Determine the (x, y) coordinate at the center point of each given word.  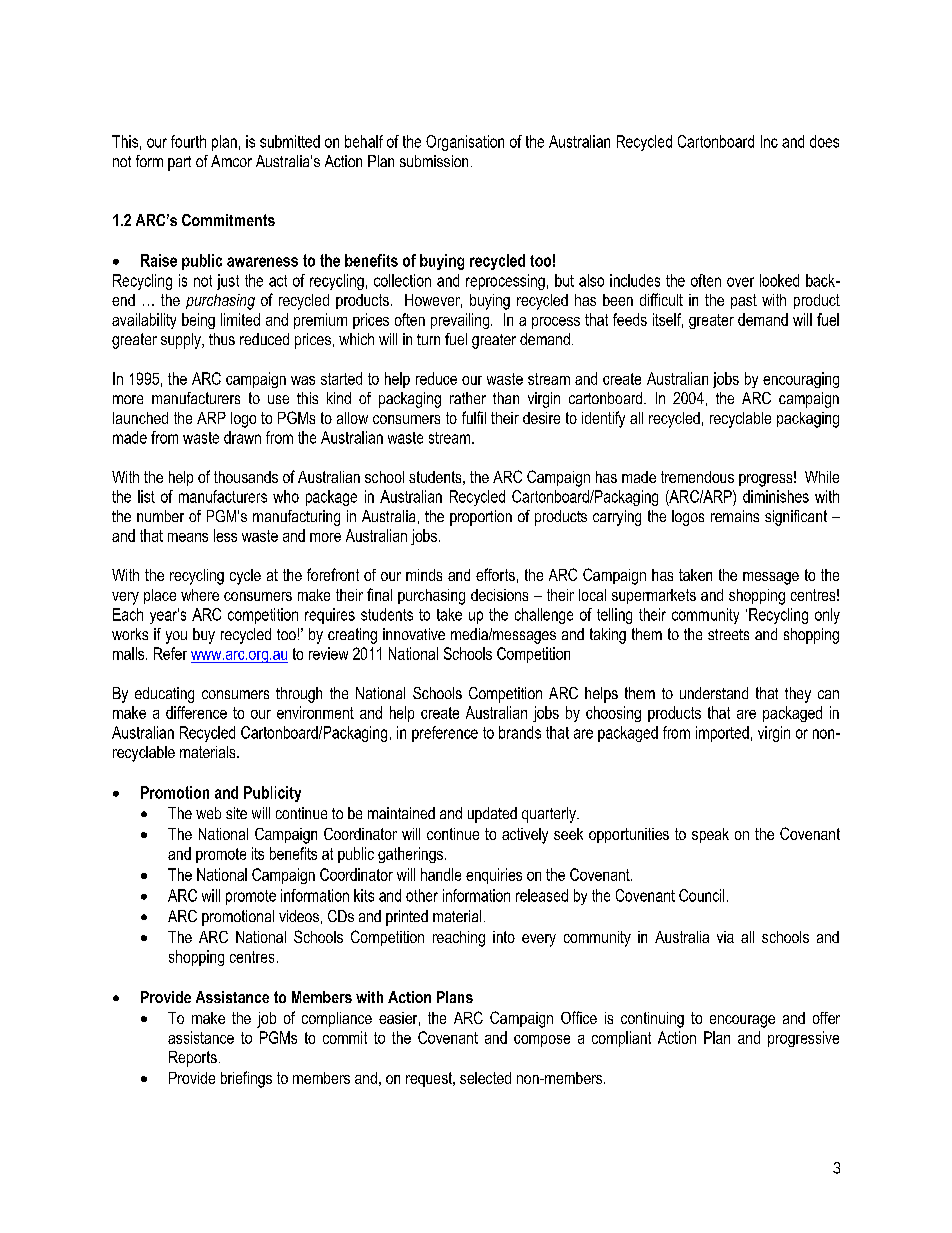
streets (728, 634)
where (200, 595)
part (179, 163)
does (824, 141)
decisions (499, 595)
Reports (193, 1059)
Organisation (465, 143)
